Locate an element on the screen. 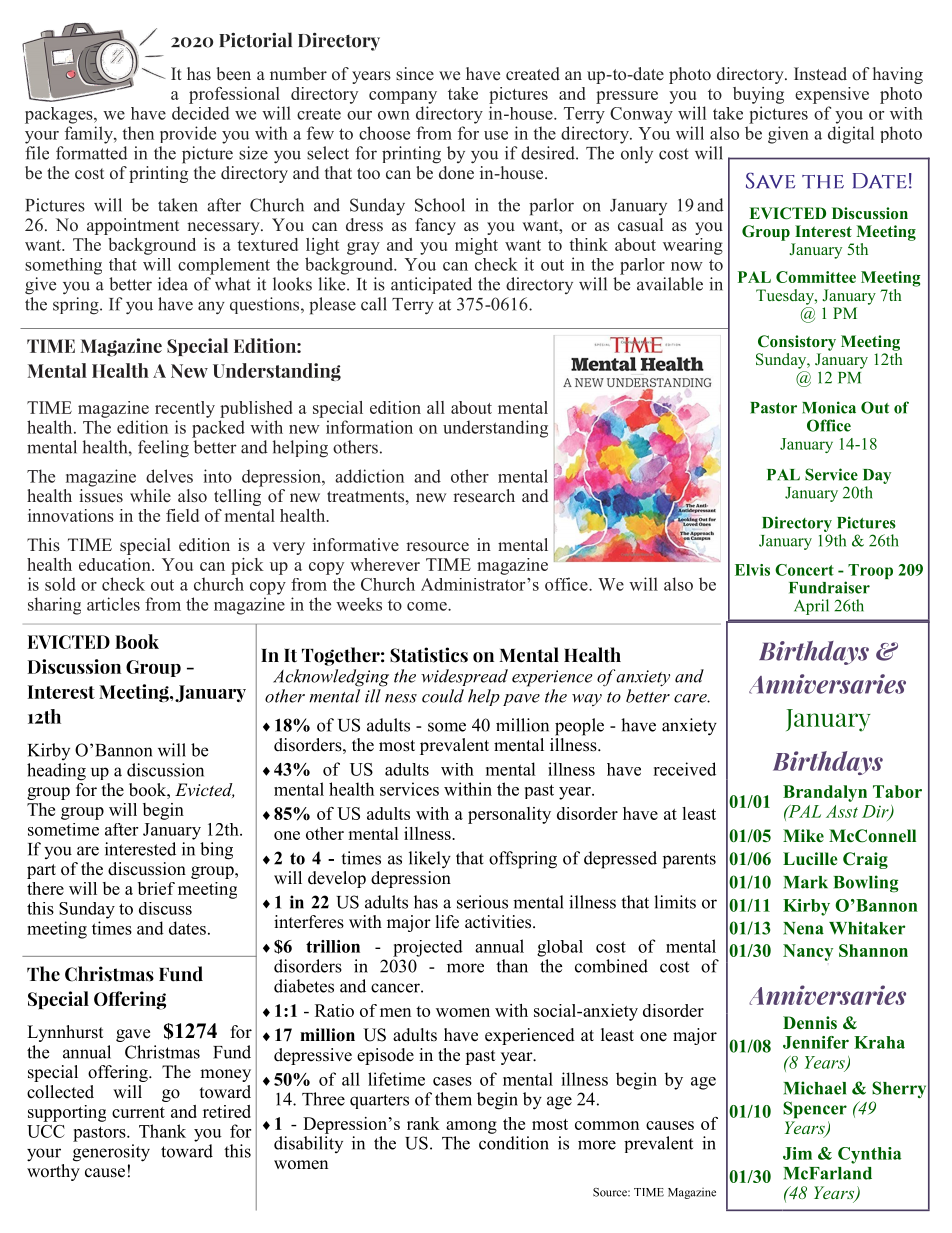 This screenshot has width=952, height=1233. among is located at coordinates (471, 1127).
